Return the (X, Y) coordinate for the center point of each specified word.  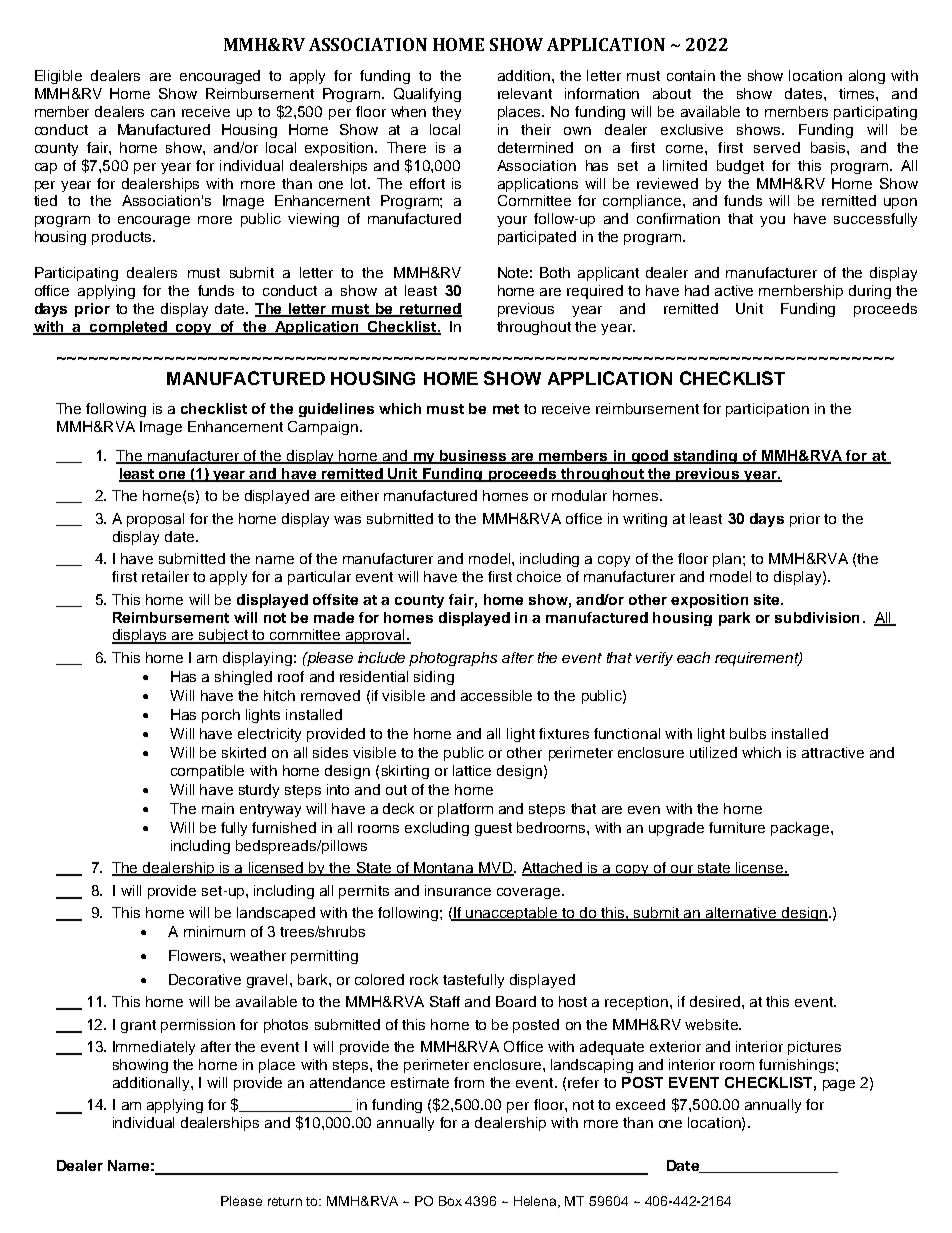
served (777, 147)
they (446, 113)
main (218, 808)
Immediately (154, 1048)
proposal (155, 520)
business (473, 456)
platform (465, 810)
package (801, 829)
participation (767, 410)
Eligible (58, 77)
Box (450, 1201)
